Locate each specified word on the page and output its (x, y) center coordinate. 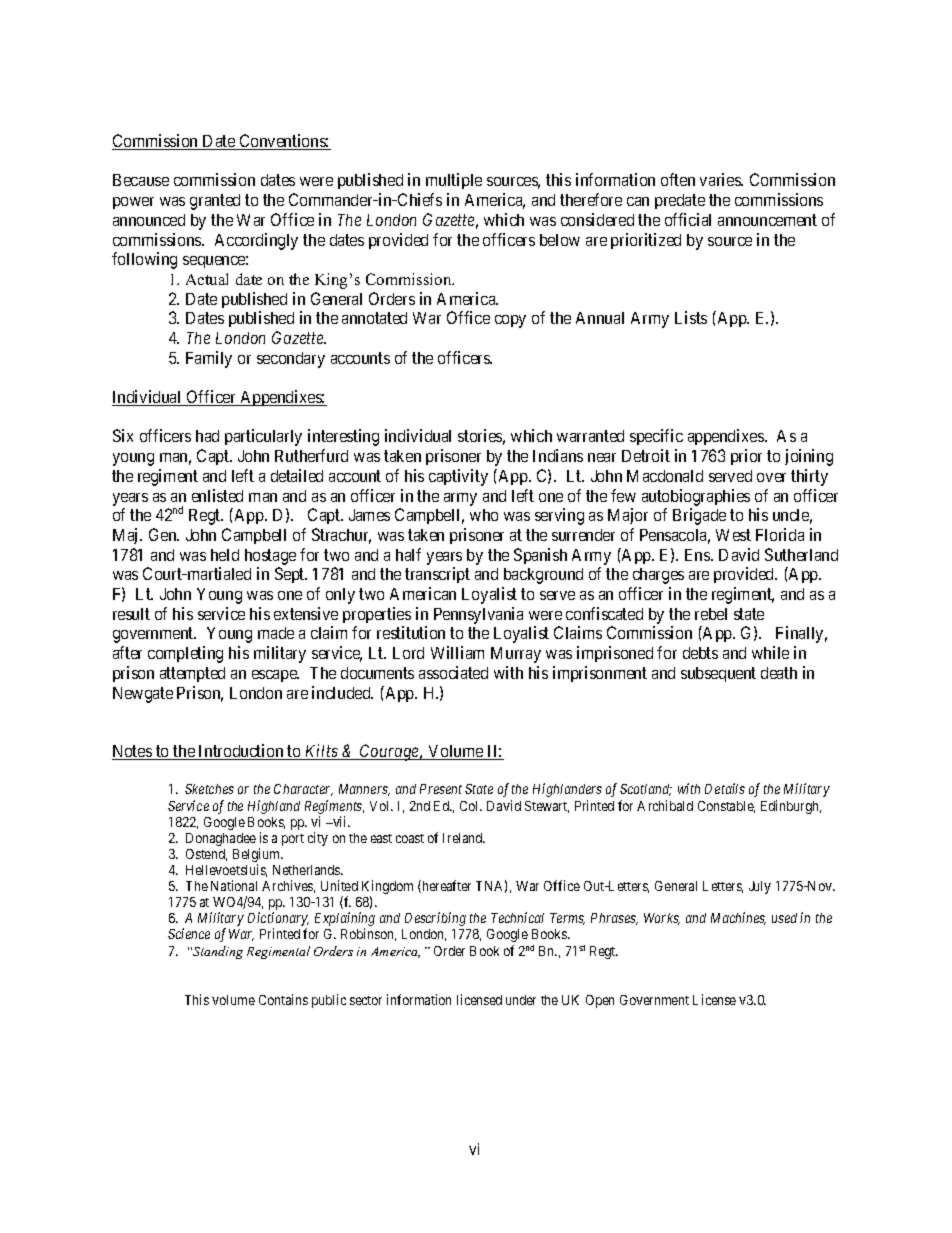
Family (209, 359)
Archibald (665, 805)
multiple (454, 181)
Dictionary (278, 920)
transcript (437, 575)
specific (656, 437)
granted (215, 202)
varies (721, 179)
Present (441, 789)
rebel (711, 614)
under (521, 1000)
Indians (558, 455)
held (225, 555)
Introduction (241, 752)
